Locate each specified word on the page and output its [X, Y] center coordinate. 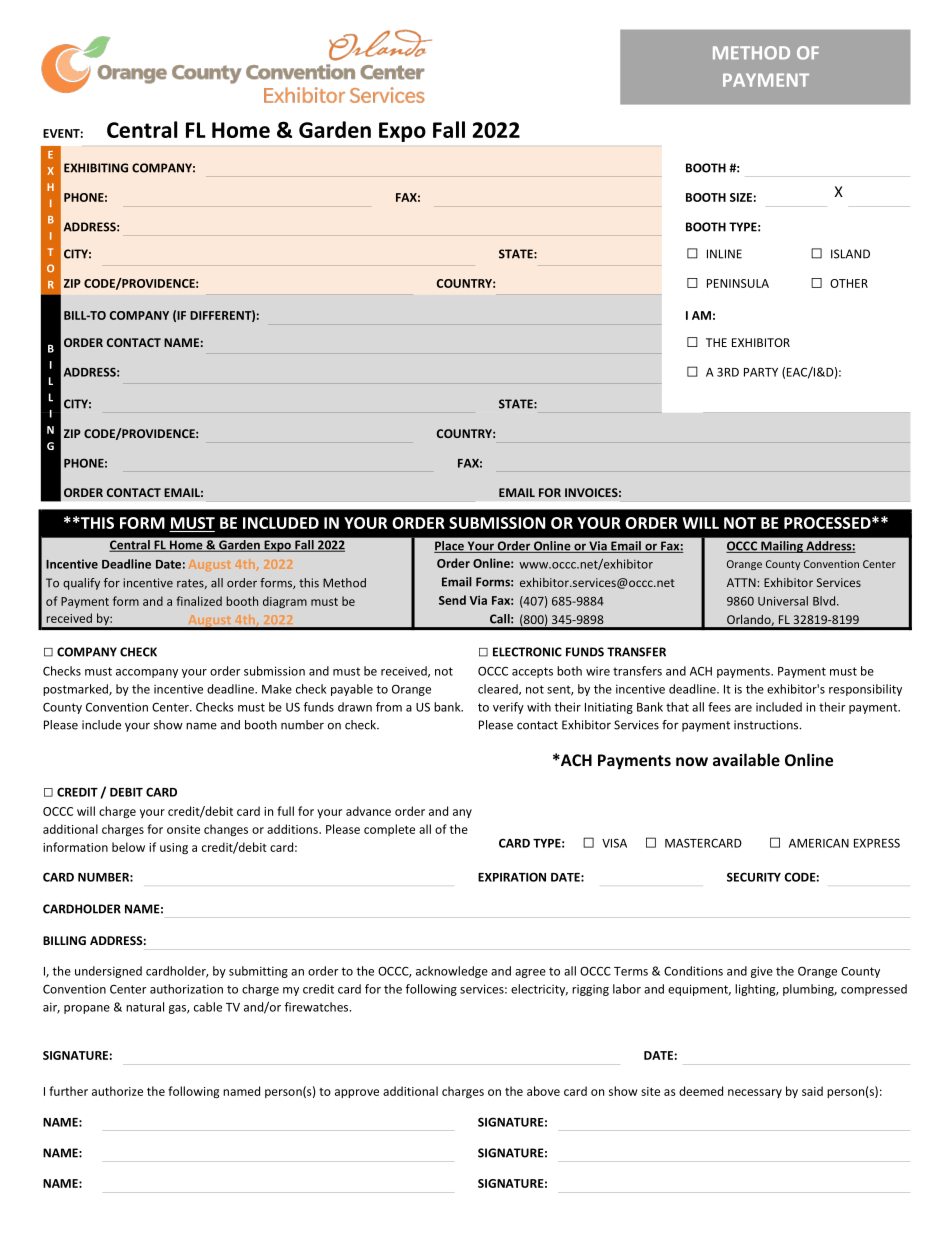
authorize [117, 1091]
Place [450, 547]
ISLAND [850, 254]
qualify [81, 584]
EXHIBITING [96, 168]
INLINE [724, 254]
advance [368, 811]
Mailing [782, 547]
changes [226, 830]
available [746, 759]
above [543, 1091]
